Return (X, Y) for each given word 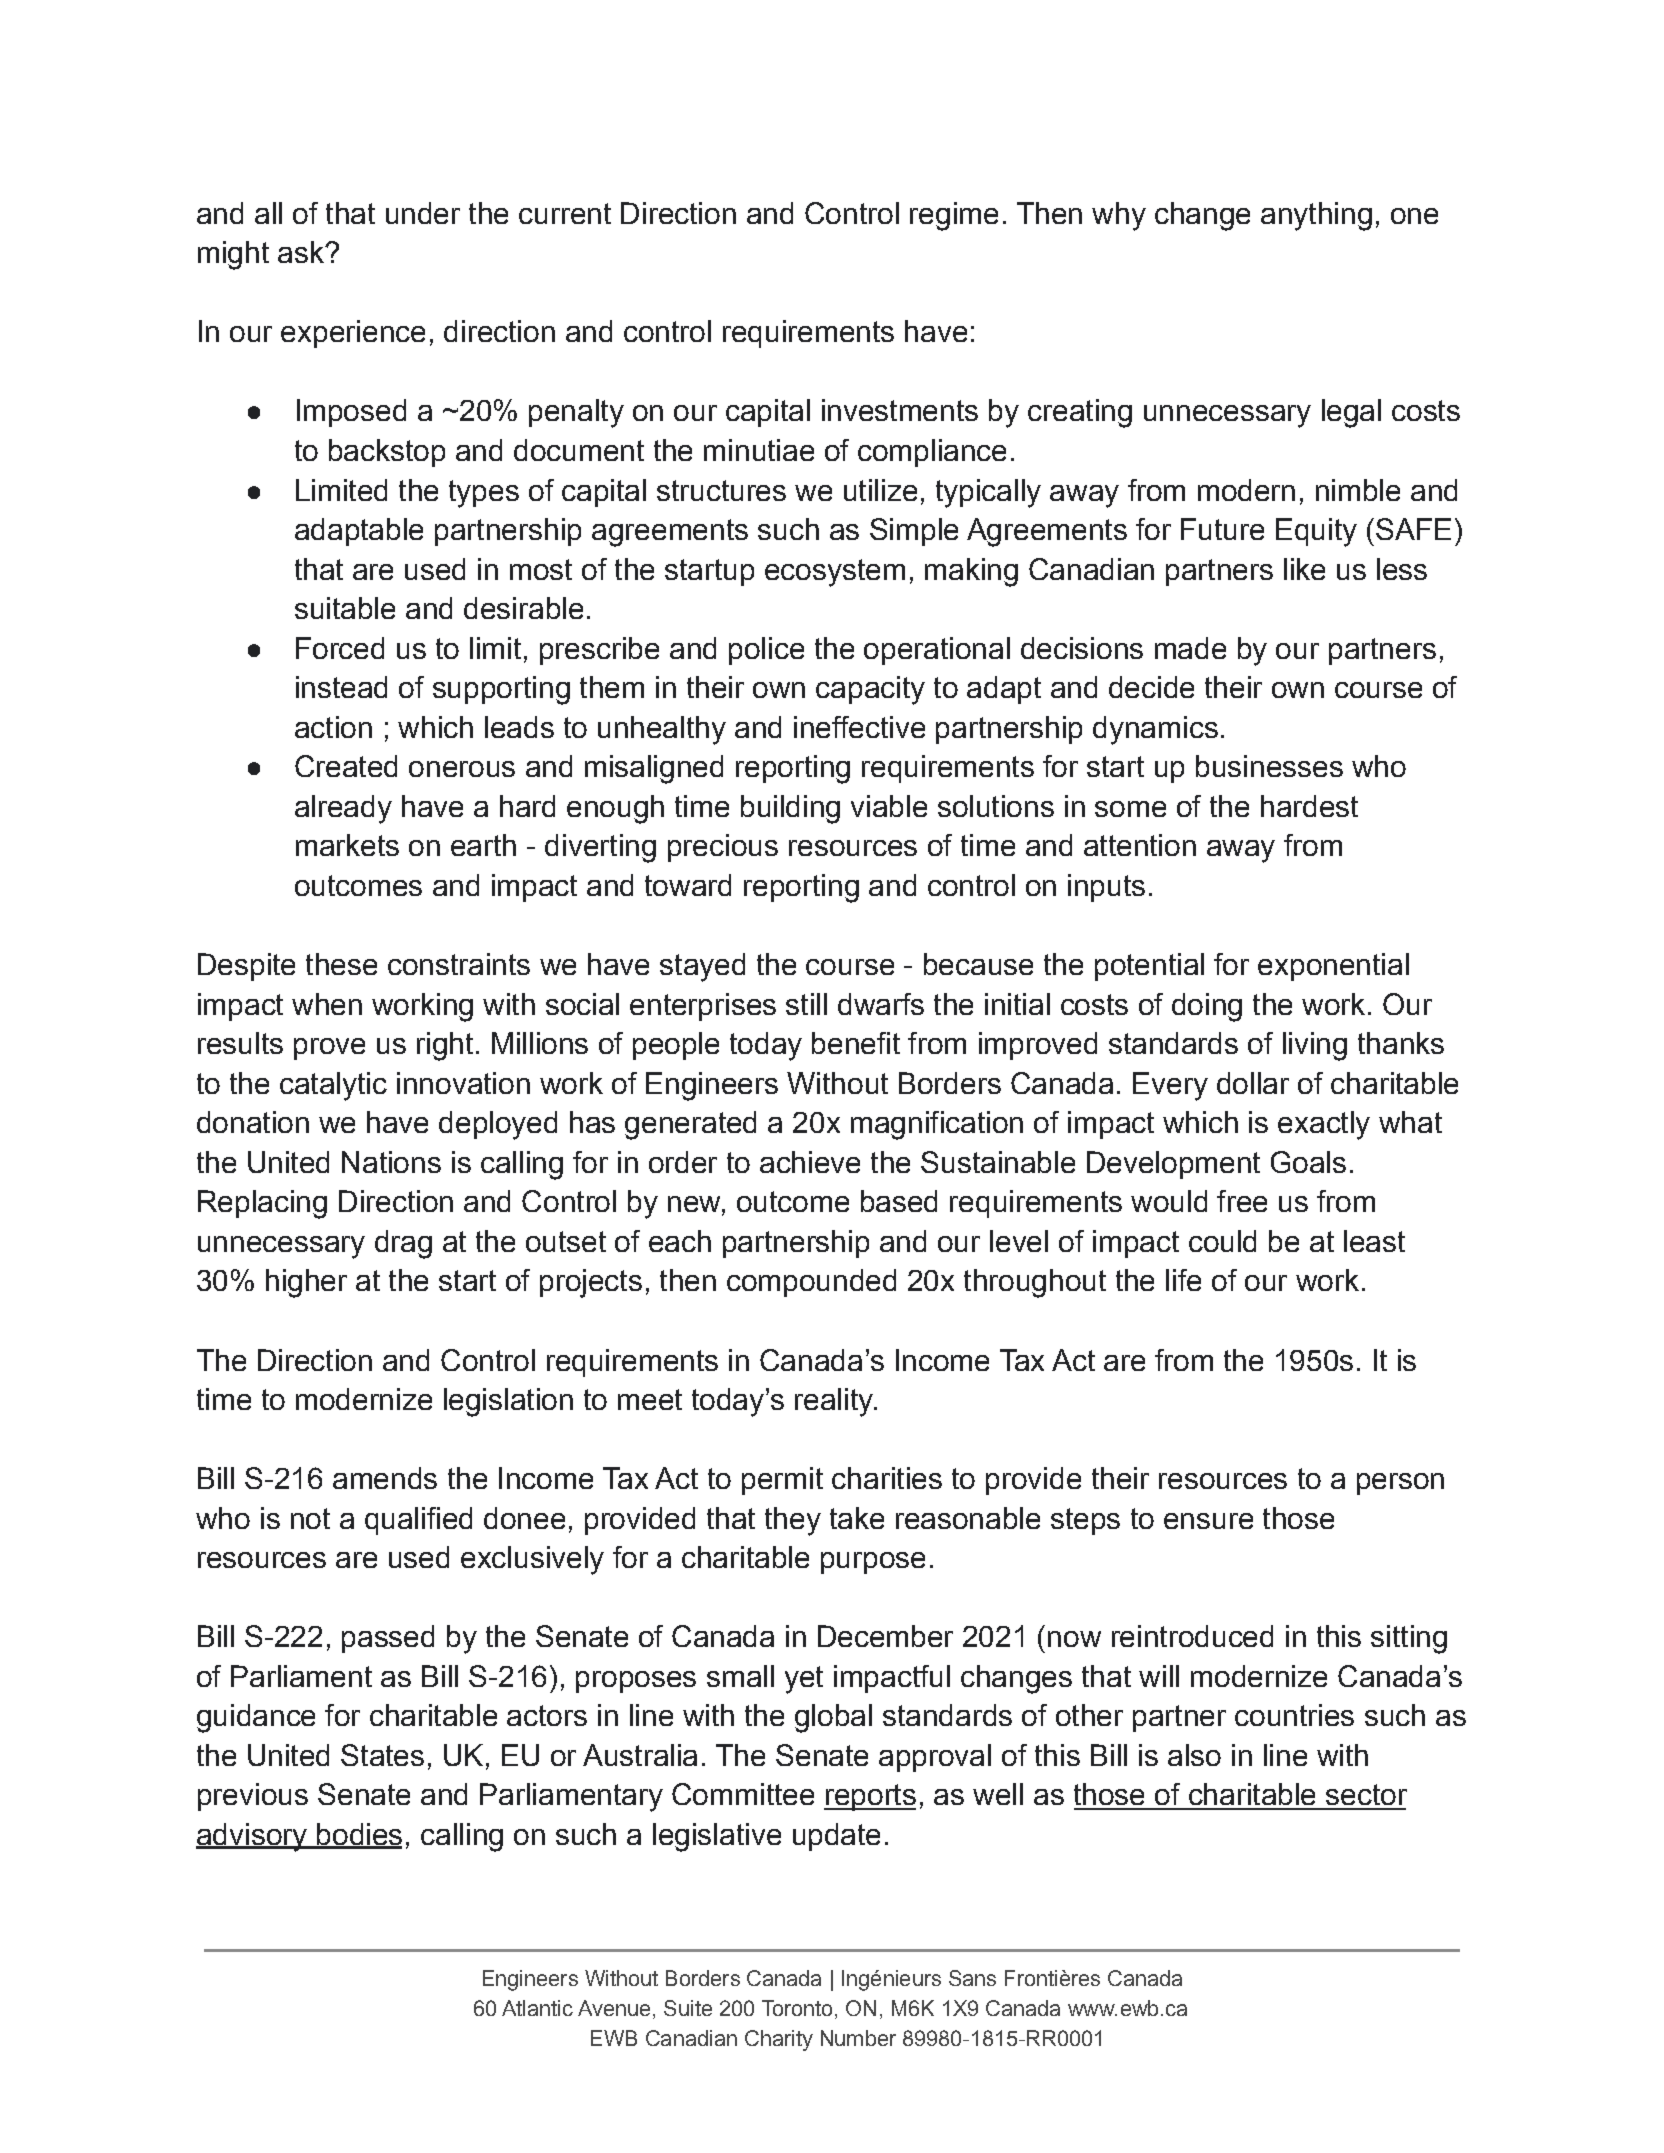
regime (954, 216)
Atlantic (537, 2008)
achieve (810, 1162)
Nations (391, 1162)
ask (302, 252)
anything (1316, 216)
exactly (1324, 1125)
